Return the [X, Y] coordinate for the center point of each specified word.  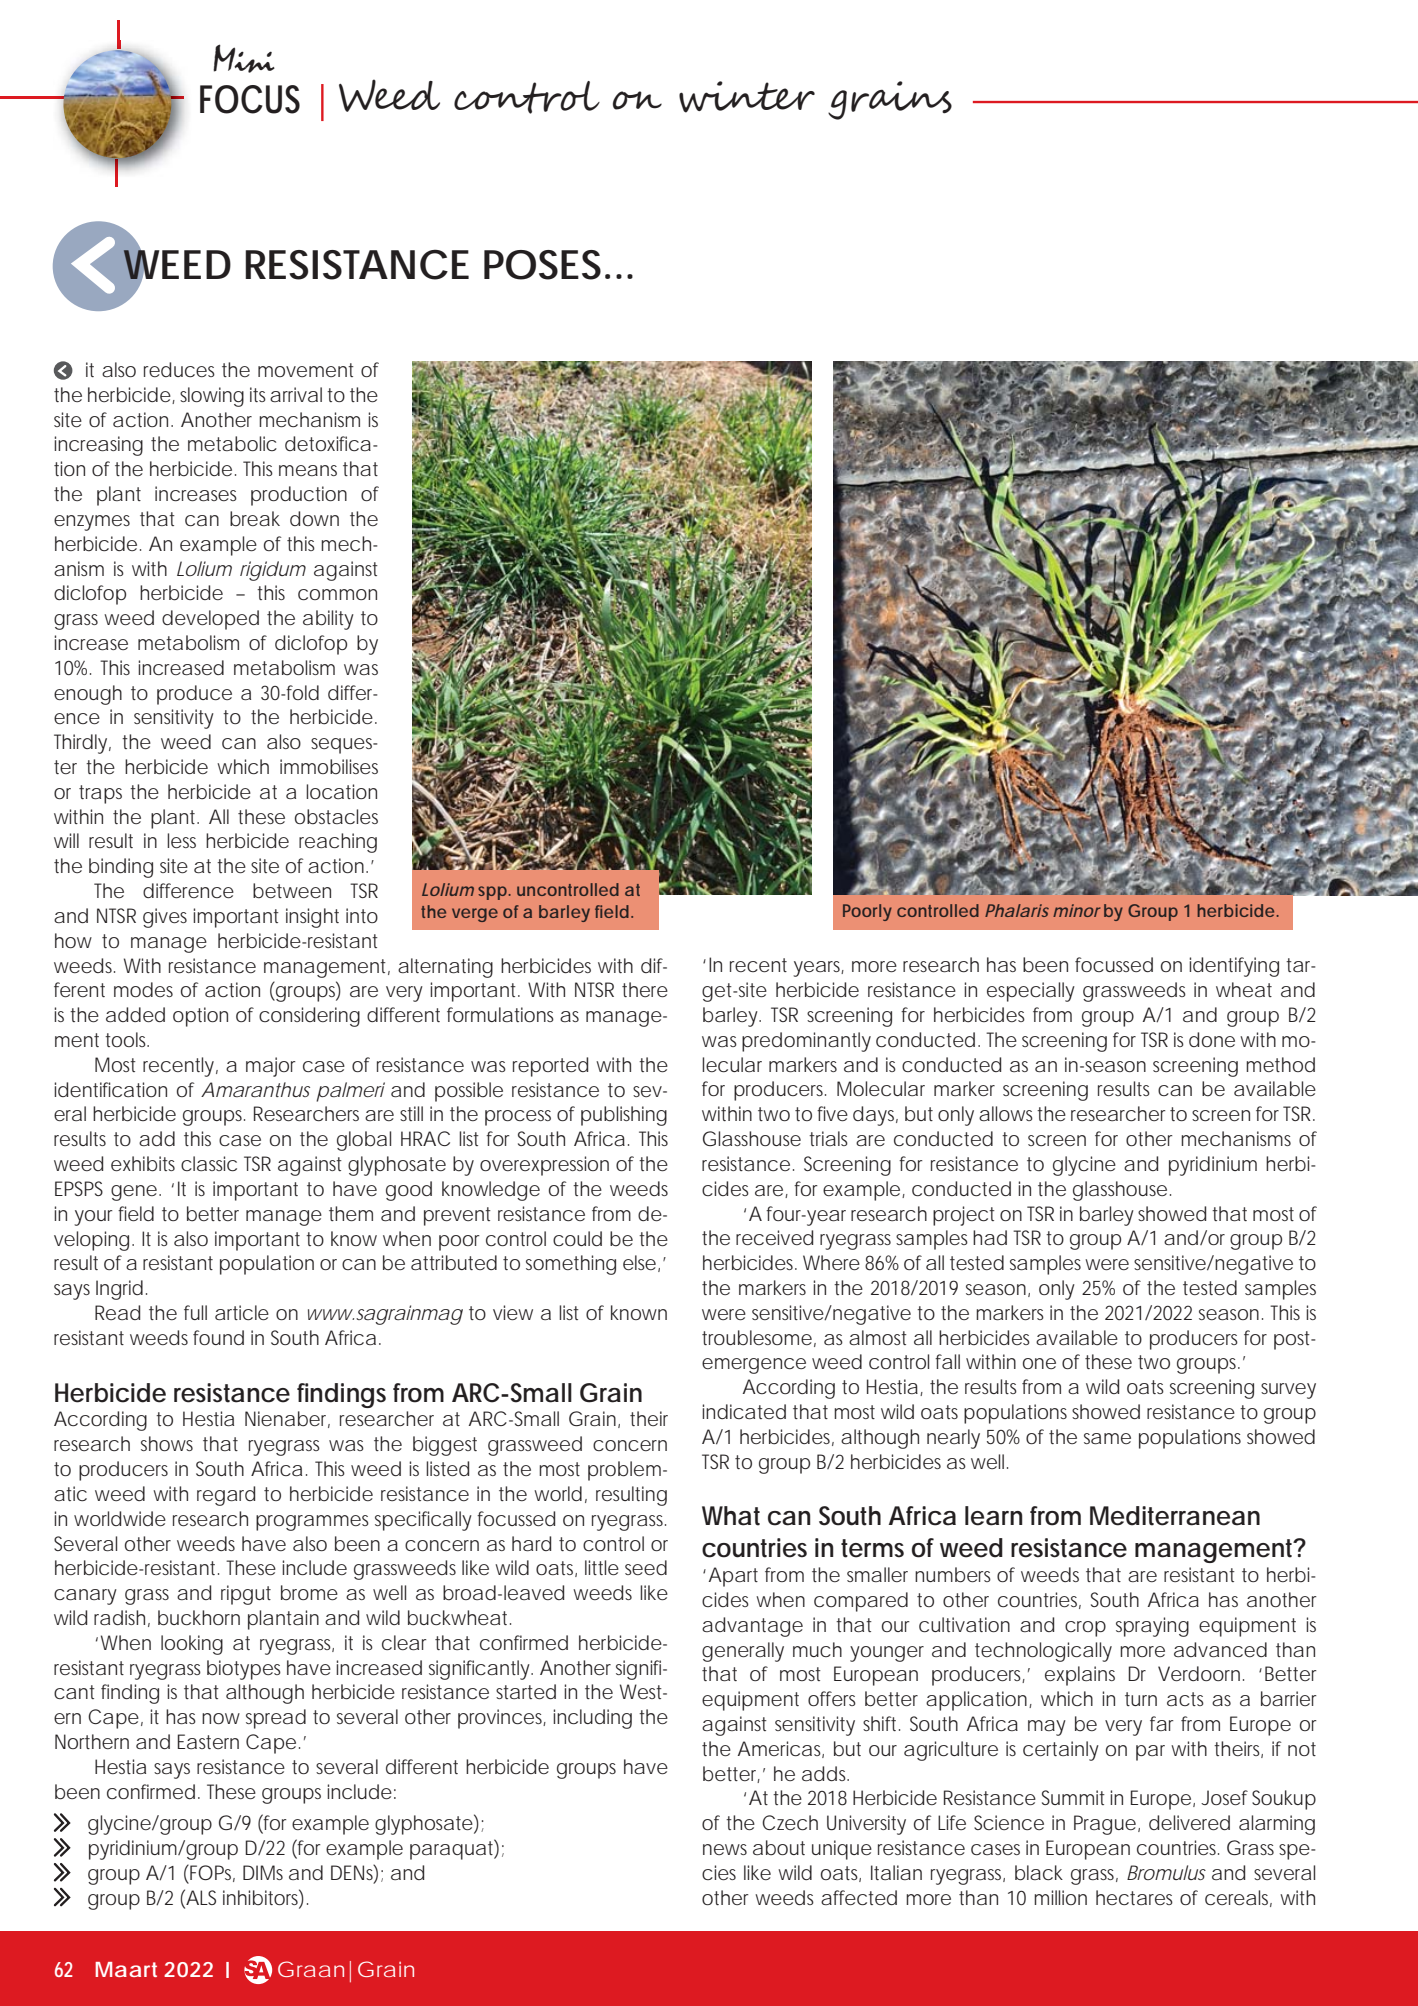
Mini [244, 58]
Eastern [208, 1741]
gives [165, 918]
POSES [542, 265]
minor [1077, 910]
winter [747, 97]
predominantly [806, 1042]
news [725, 1849]
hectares [1134, 1897]
